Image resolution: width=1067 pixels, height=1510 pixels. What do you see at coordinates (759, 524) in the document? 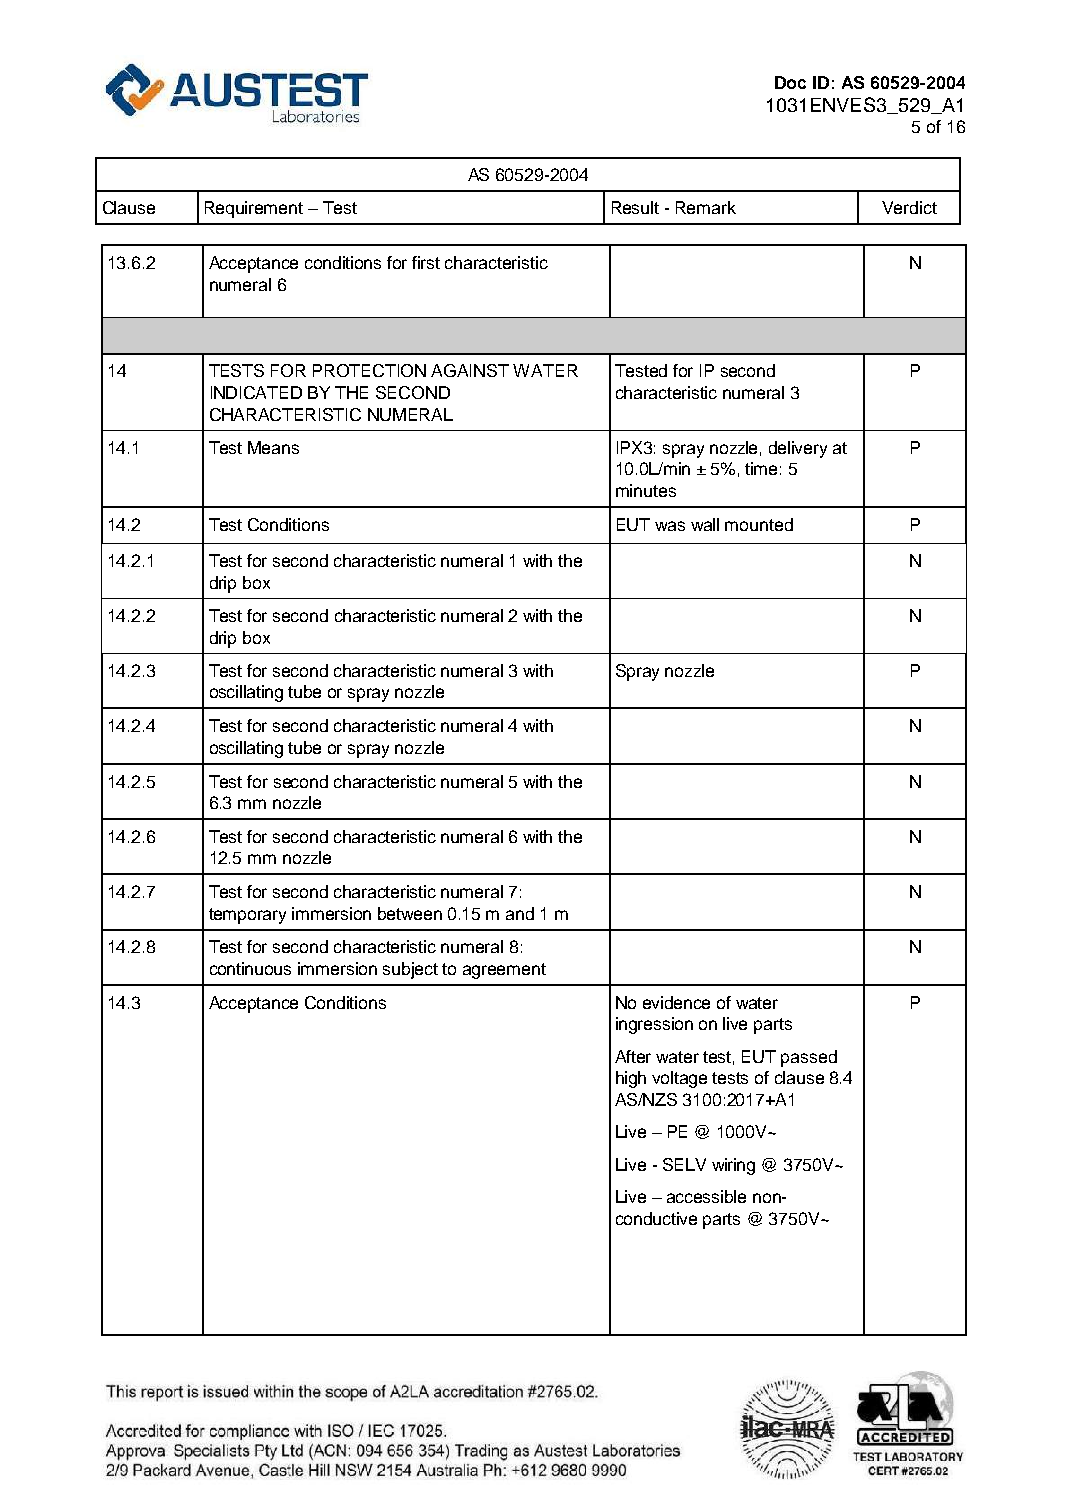
I see `mounted` at bounding box center [759, 524].
